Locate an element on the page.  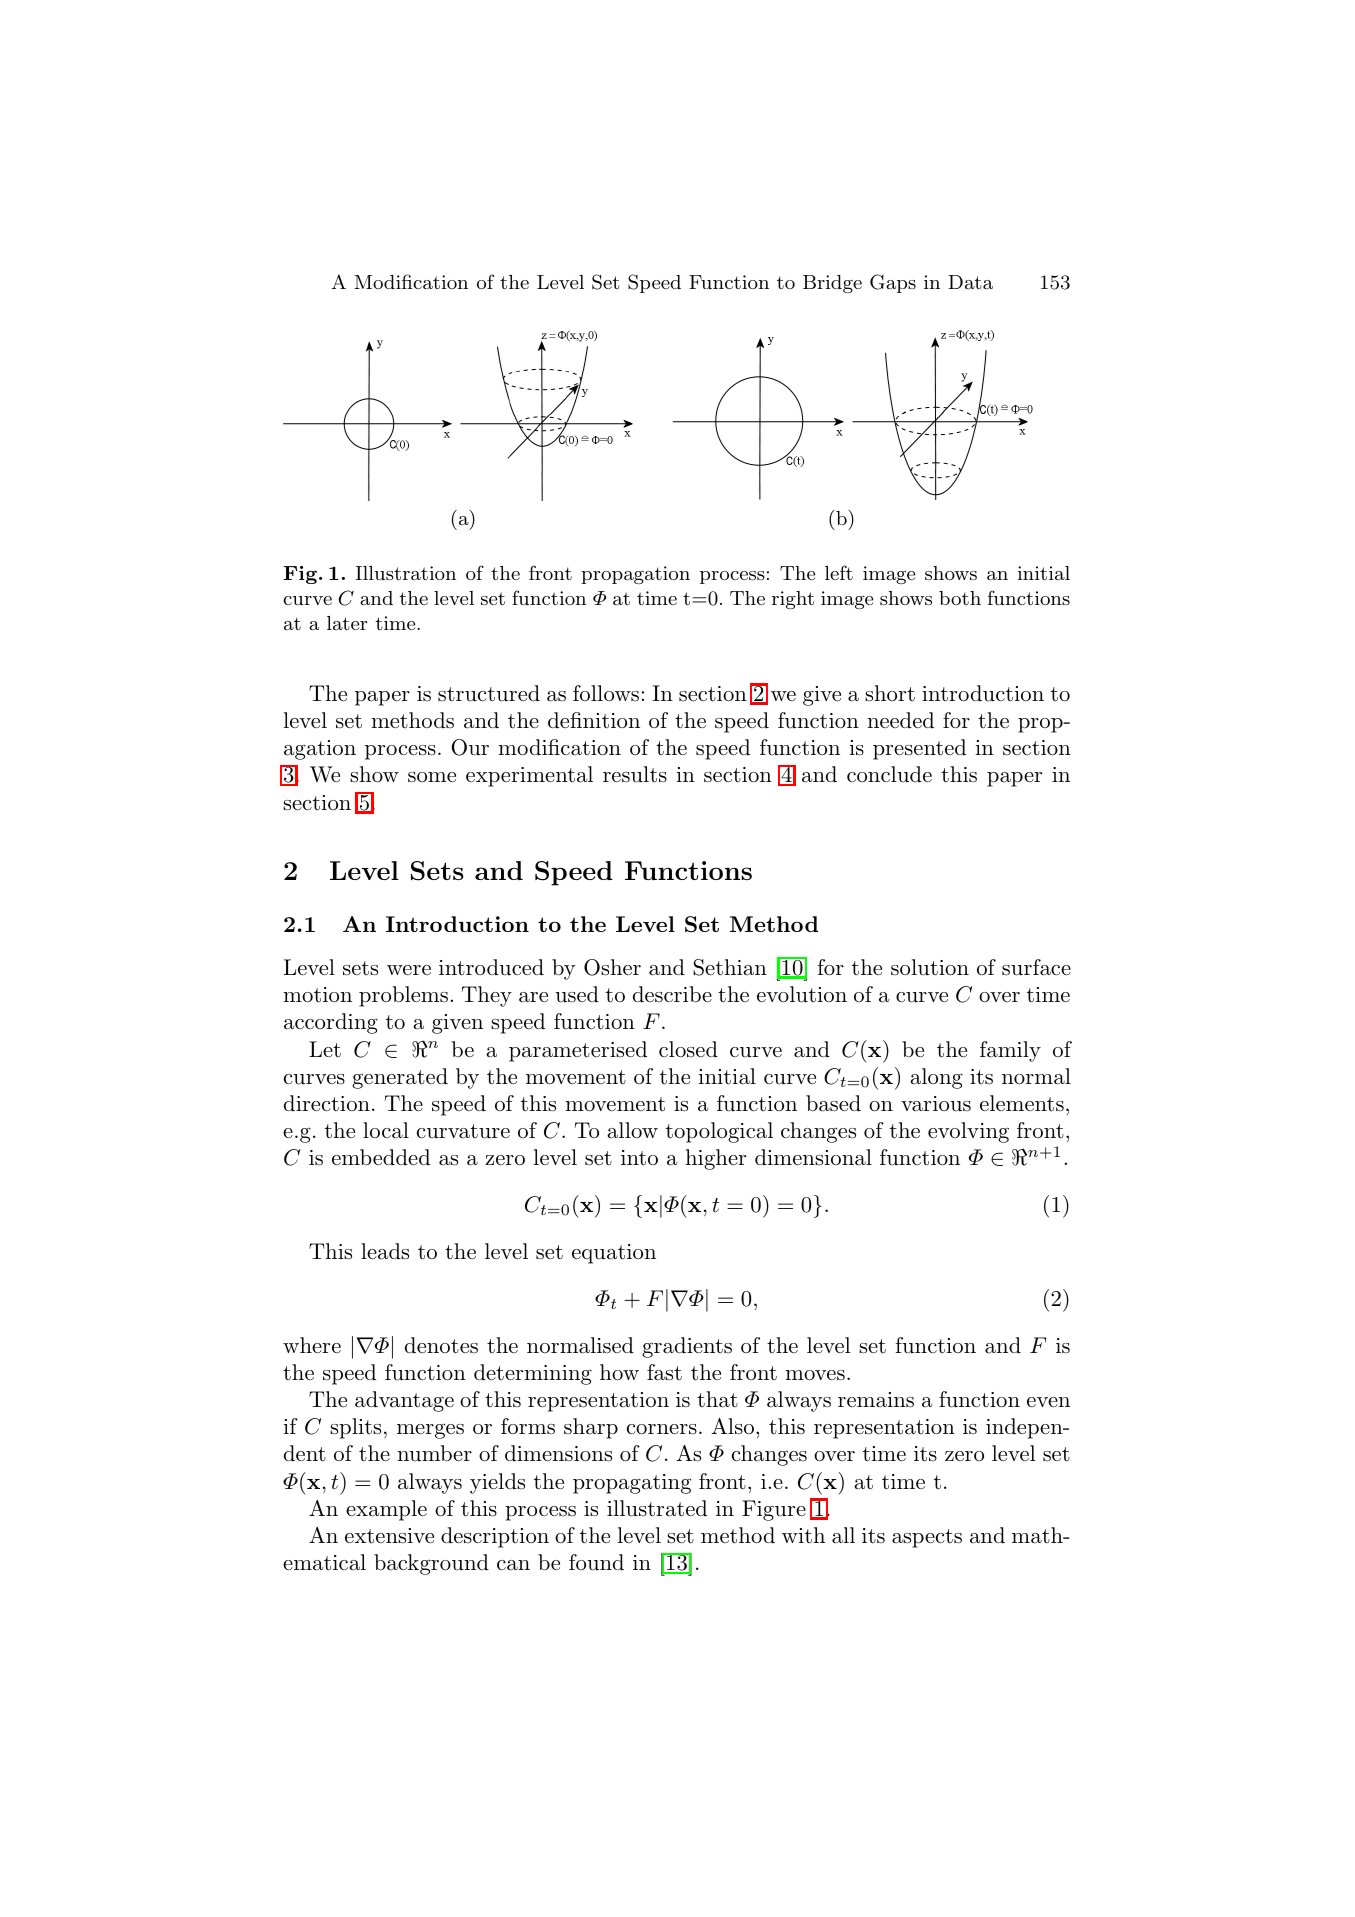
results is located at coordinates (635, 774).
